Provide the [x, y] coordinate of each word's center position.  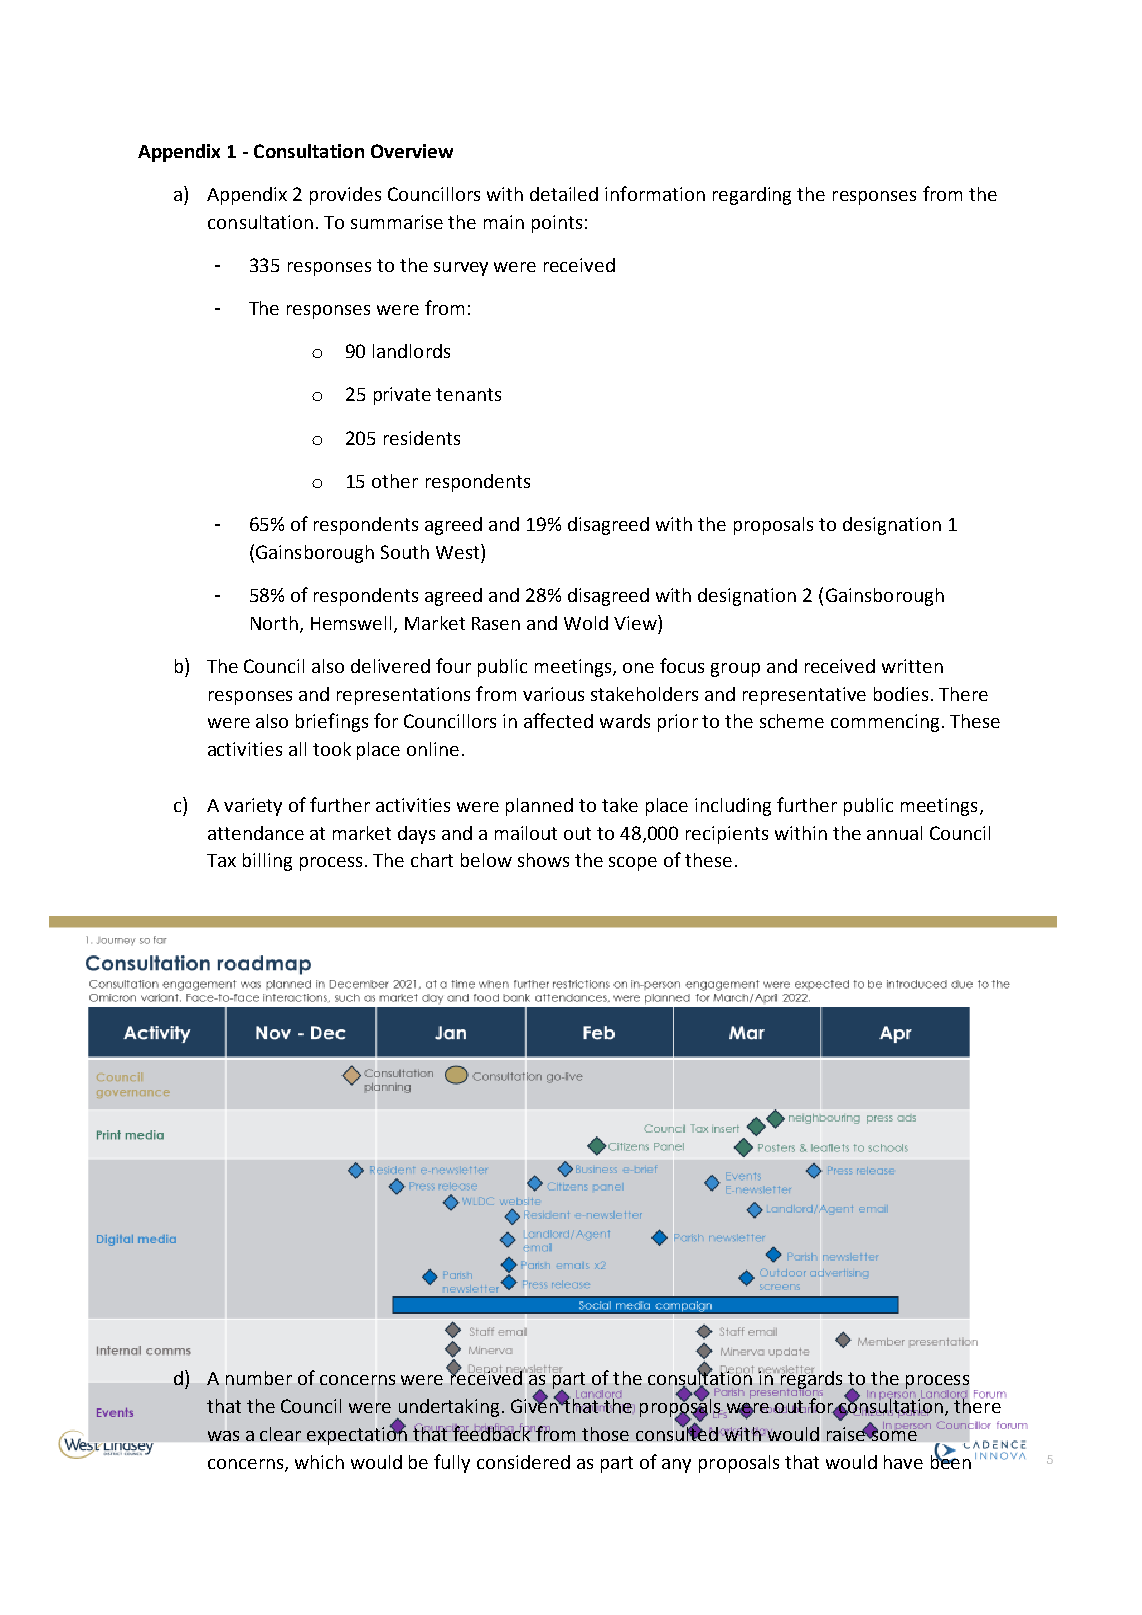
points [557, 224]
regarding [752, 196]
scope [633, 864]
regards [811, 1379]
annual [894, 833]
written [912, 666]
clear [280, 1434]
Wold [586, 623]
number [259, 1378]
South [405, 552]
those [605, 1434]
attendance [256, 833]
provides [345, 196]
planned [539, 807]
